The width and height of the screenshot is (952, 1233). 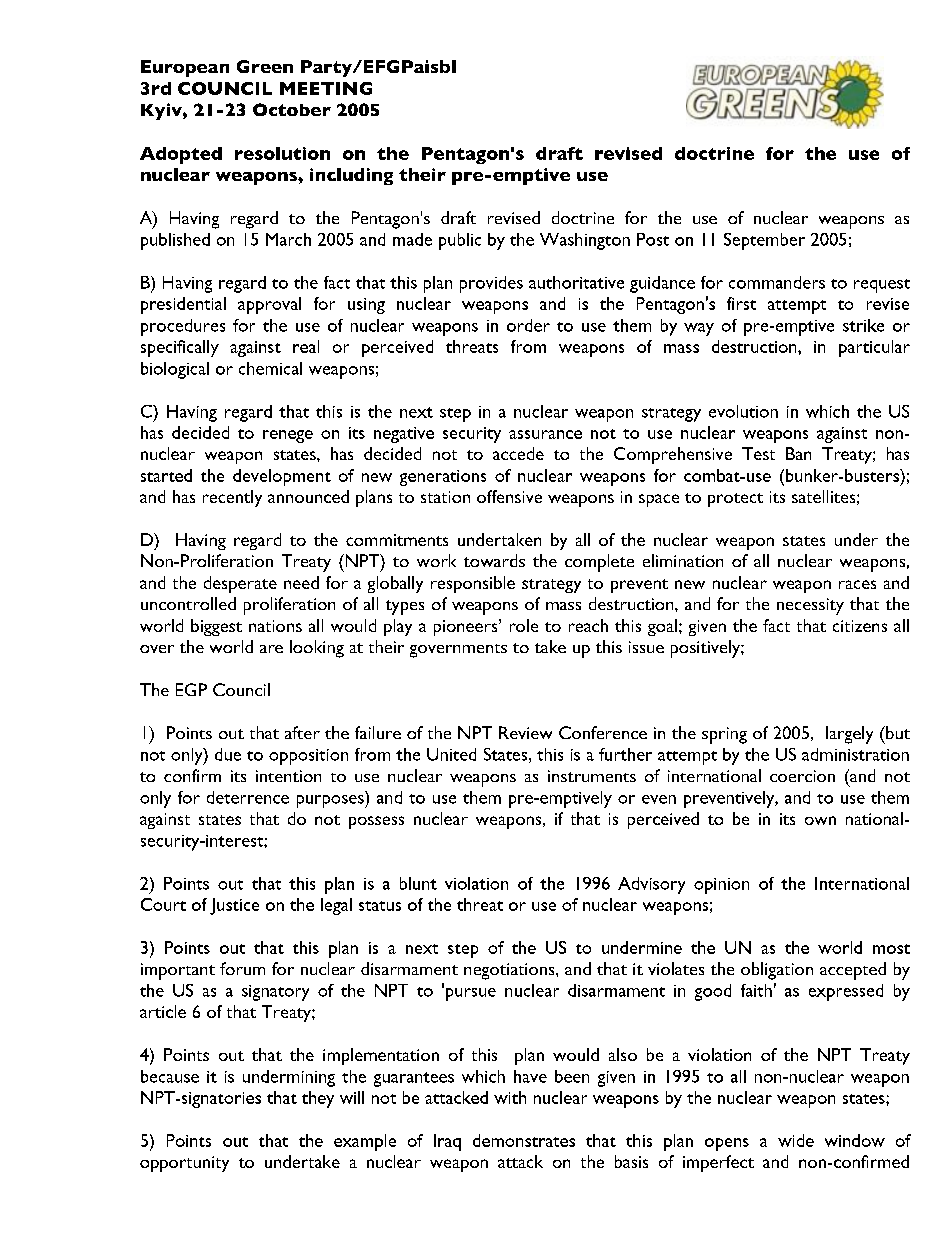 I want to click on accede, so click(x=518, y=453).
